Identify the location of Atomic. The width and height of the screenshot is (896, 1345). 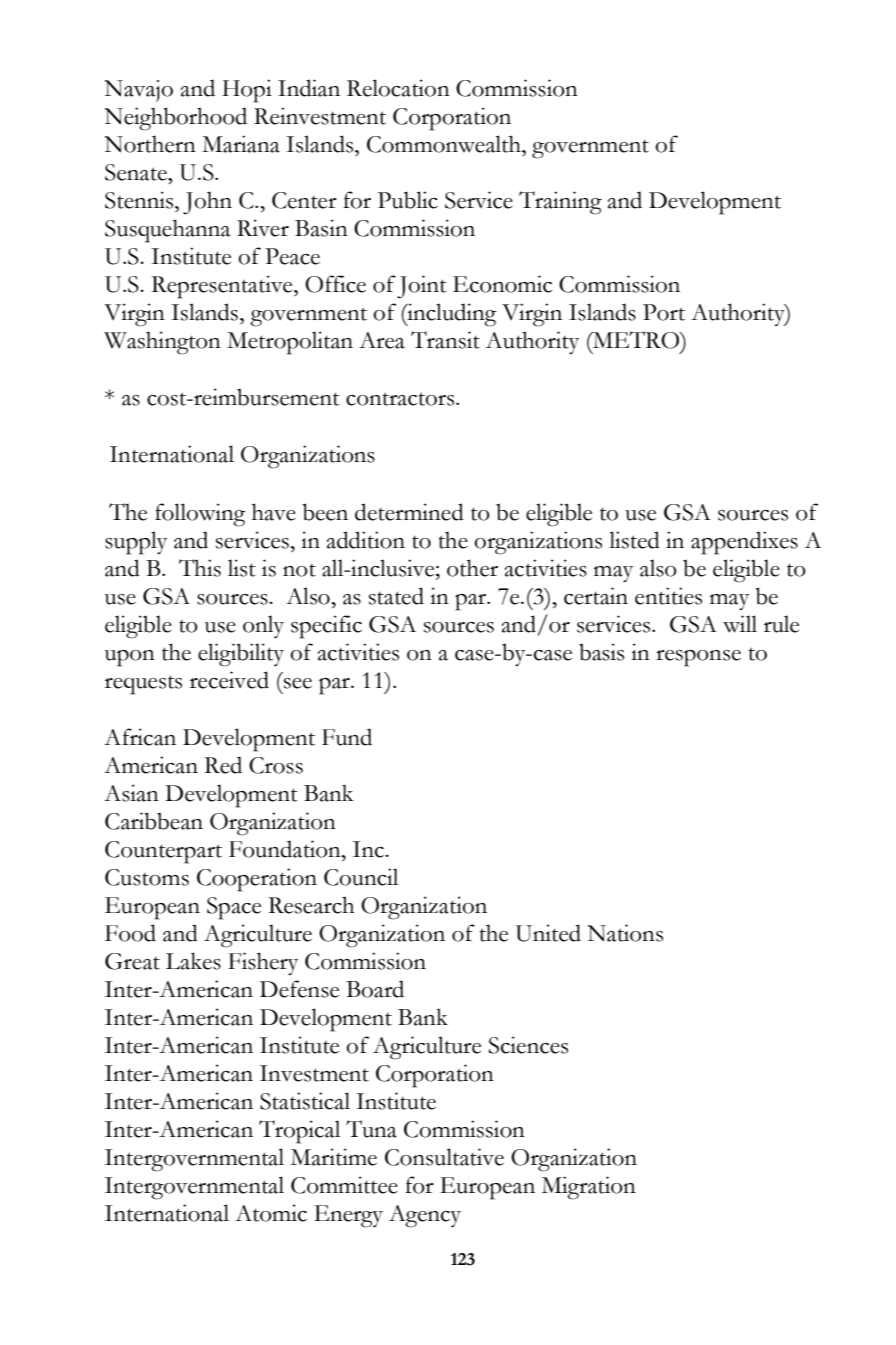
(271, 1213).
